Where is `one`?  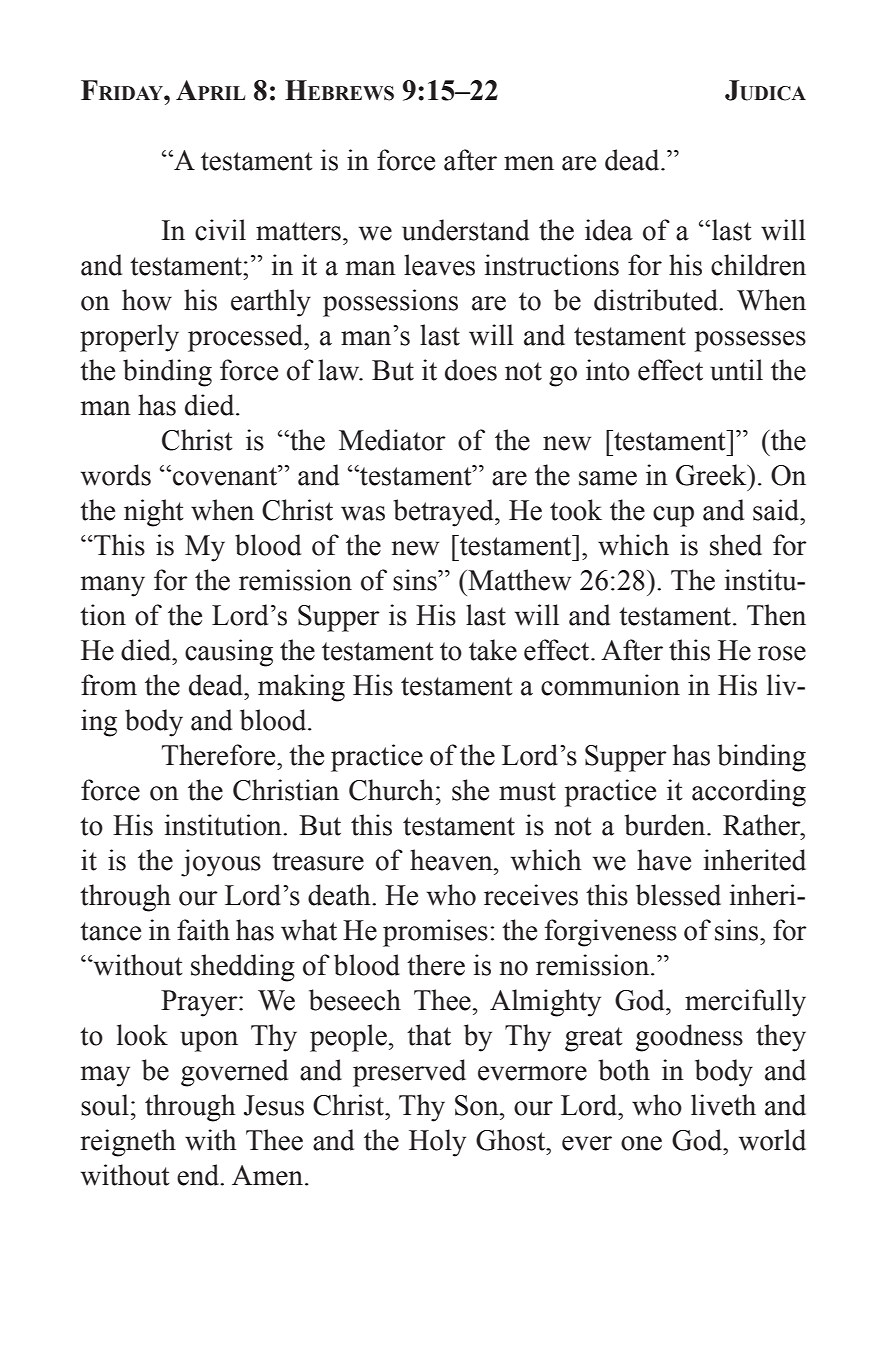
one is located at coordinates (641, 1143).
